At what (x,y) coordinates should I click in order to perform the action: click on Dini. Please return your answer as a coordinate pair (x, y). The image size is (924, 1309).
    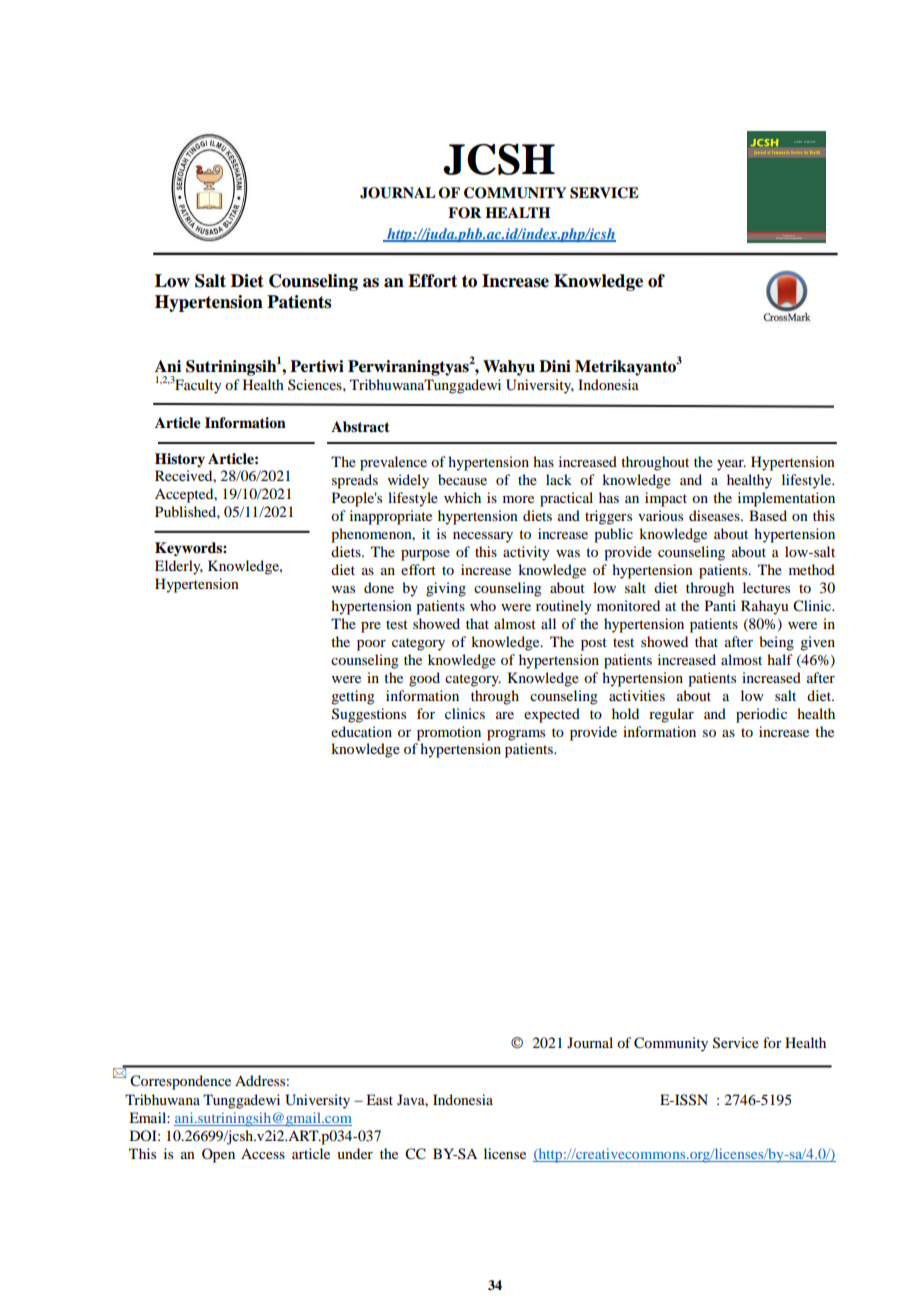
    Looking at the image, I should click on (555, 366).
